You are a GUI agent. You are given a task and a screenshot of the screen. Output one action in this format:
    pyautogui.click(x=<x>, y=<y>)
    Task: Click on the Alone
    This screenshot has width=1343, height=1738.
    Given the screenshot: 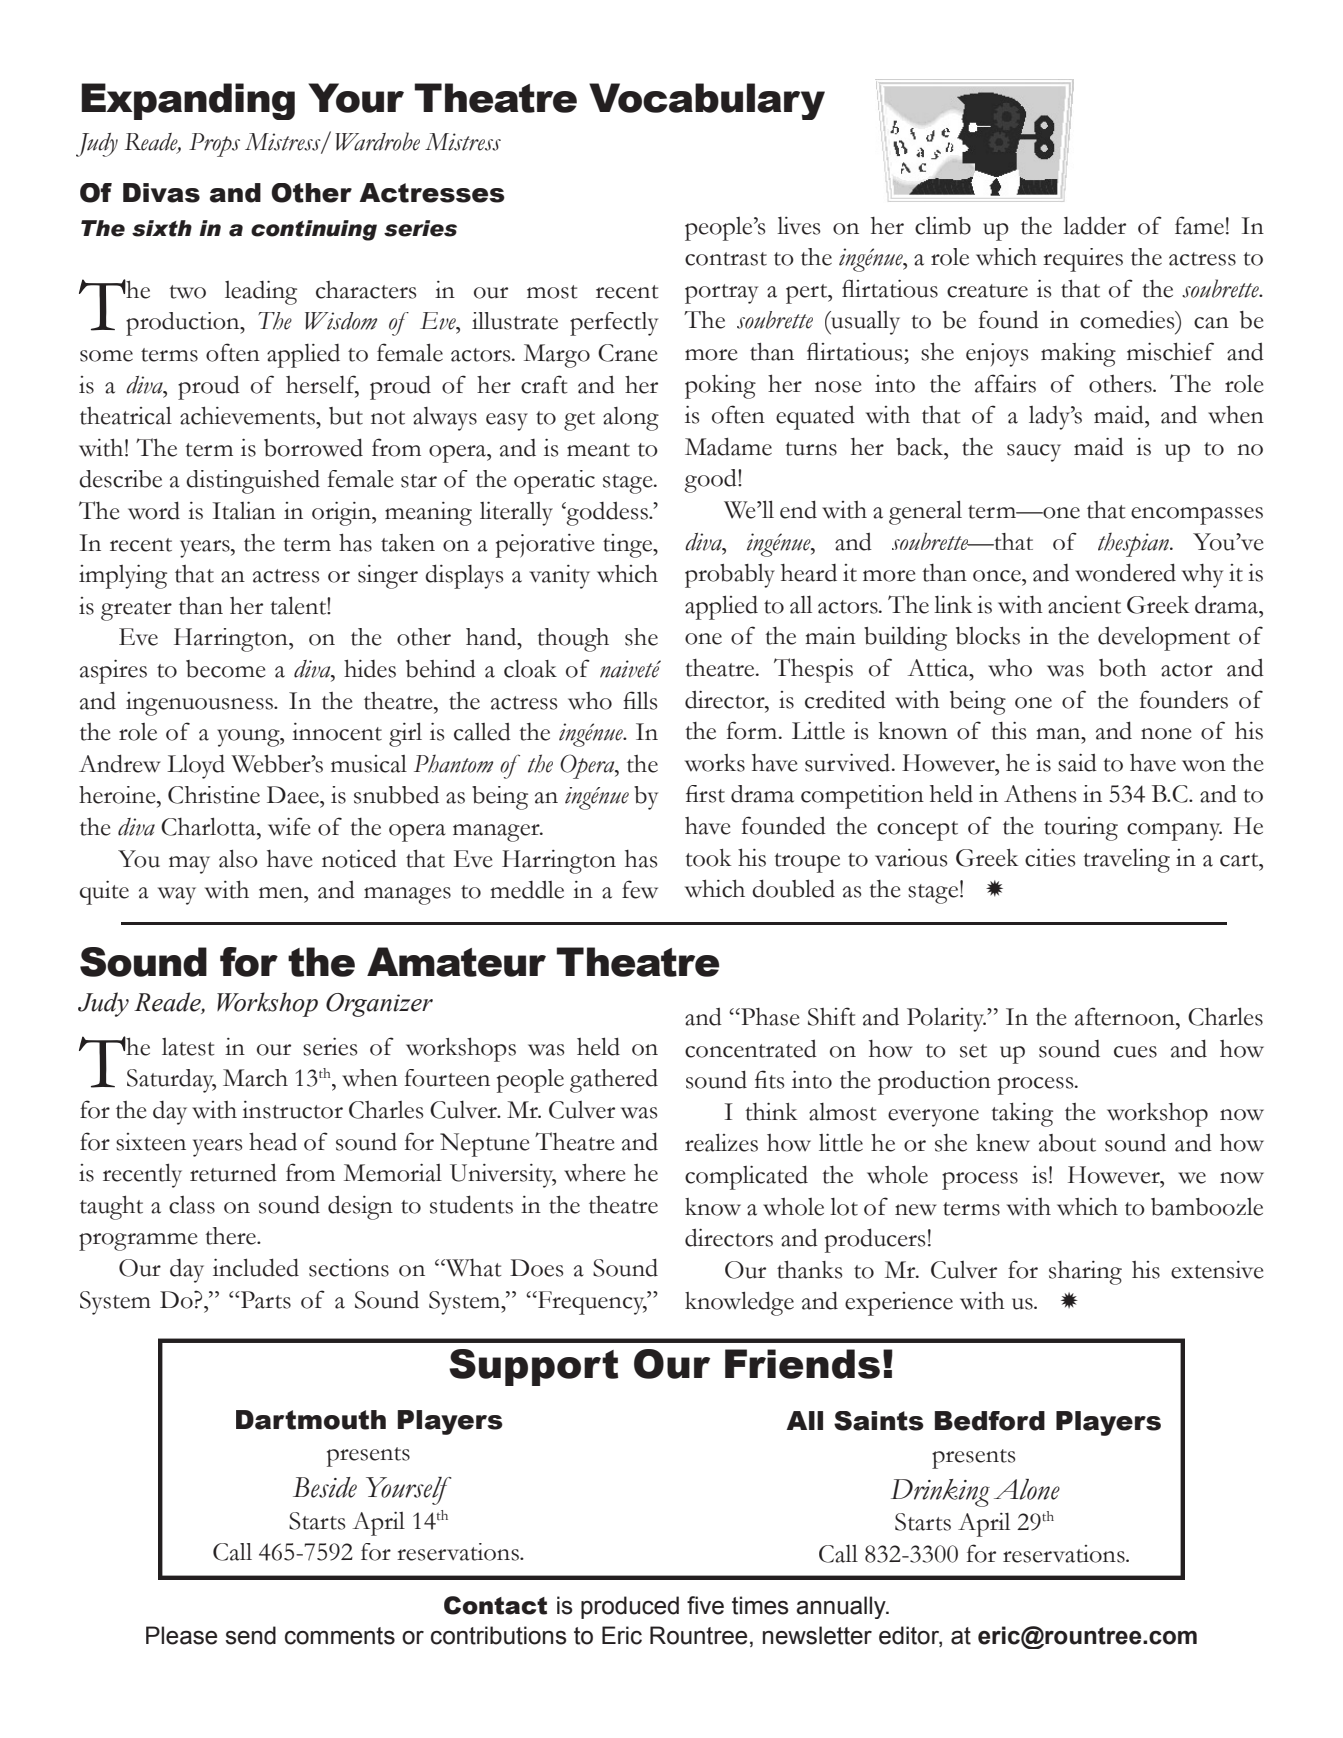 What is the action you would take?
    pyautogui.click(x=1027, y=1489)
